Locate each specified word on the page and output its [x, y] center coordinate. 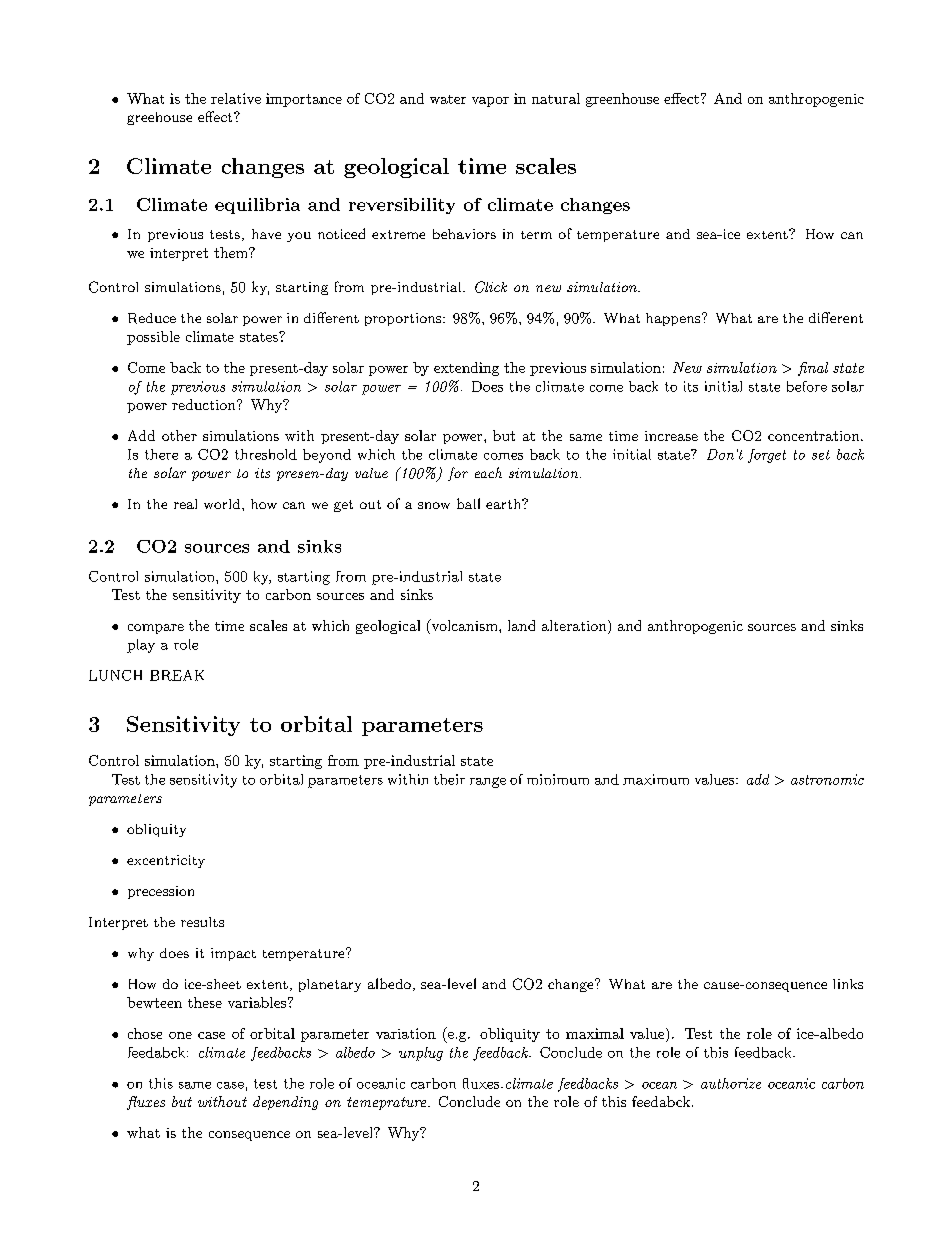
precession [161, 892]
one [180, 1035]
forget [767, 456]
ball [468, 503]
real [185, 504]
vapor [490, 102]
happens [674, 319]
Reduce [152, 318]
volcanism [464, 626]
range [488, 782]
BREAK [177, 675]
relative [236, 98]
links [848, 984]
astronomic [827, 779]
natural [556, 98]
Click [491, 287]
